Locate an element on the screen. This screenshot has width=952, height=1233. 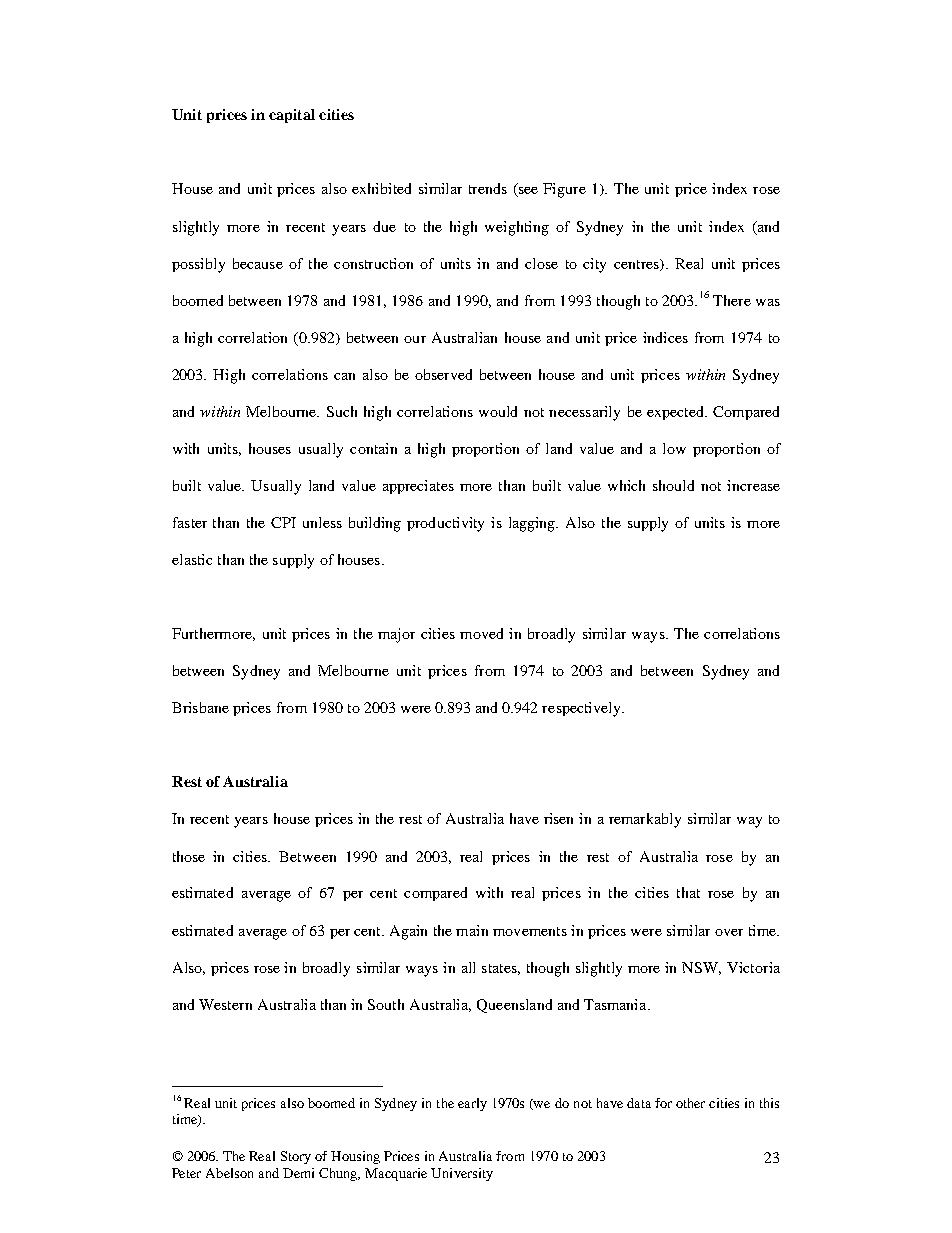
Figure is located at coordinates (564, 190).
